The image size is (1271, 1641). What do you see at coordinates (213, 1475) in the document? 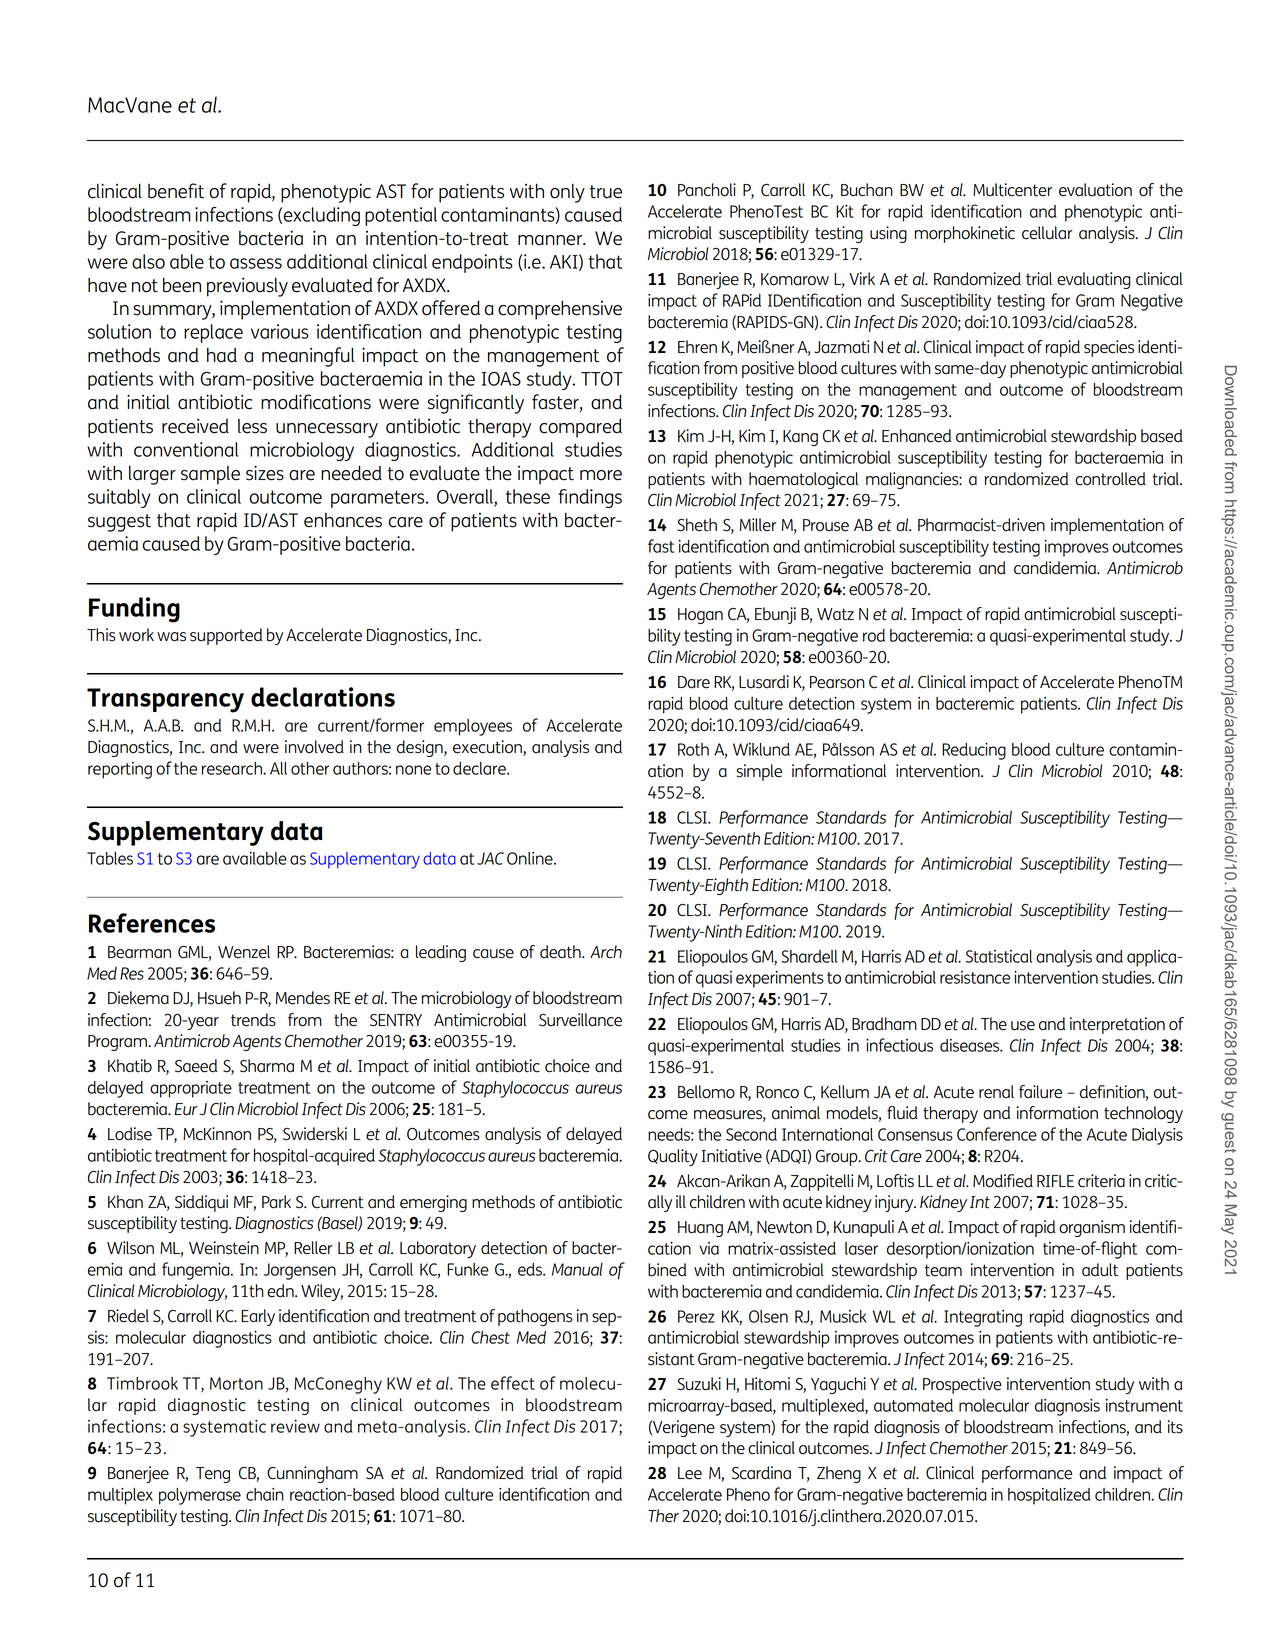
I see `Teng` at bounding box center [213, 1475].
